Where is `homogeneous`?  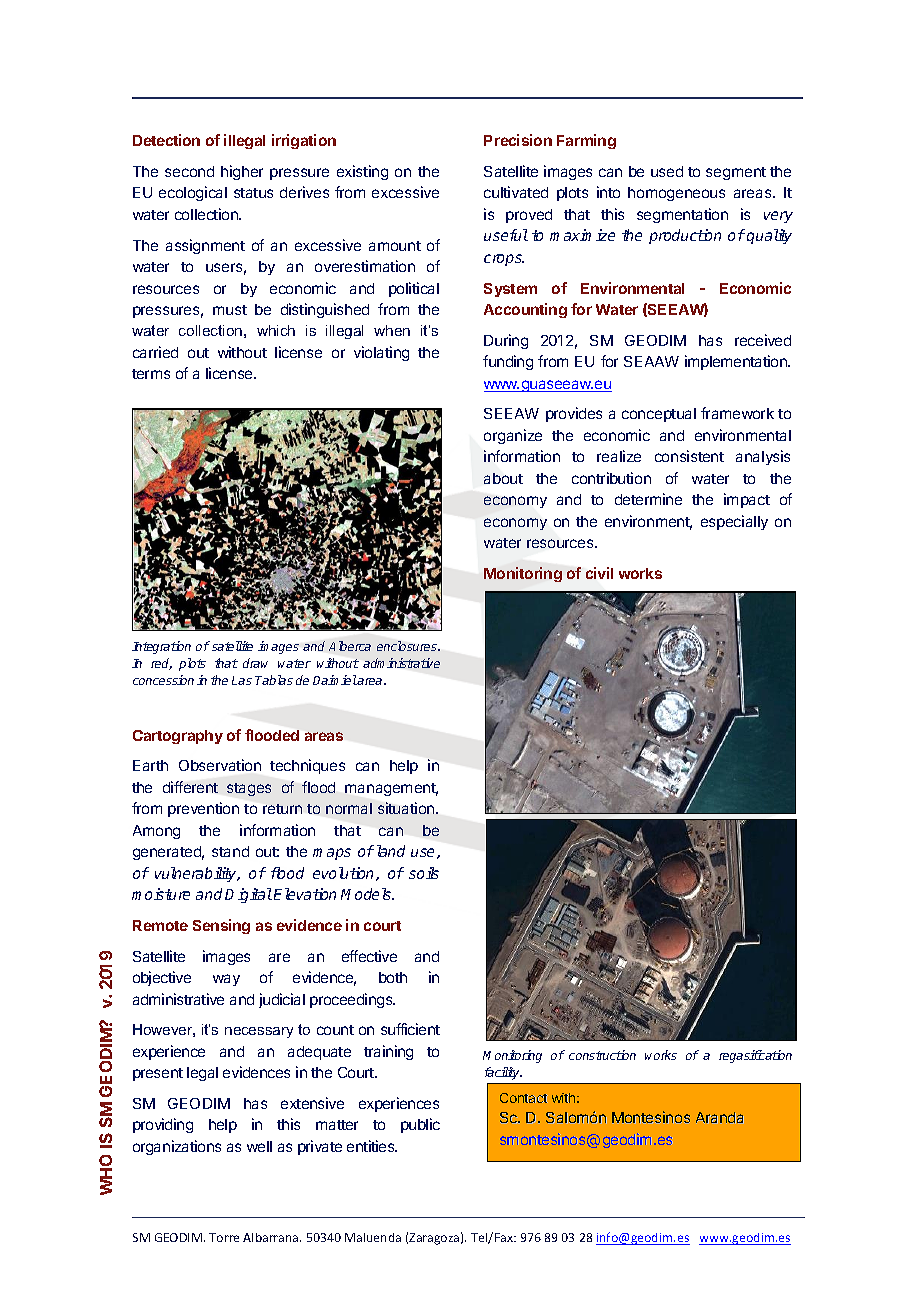
homogeneous is located at coordinates (676, 194).
